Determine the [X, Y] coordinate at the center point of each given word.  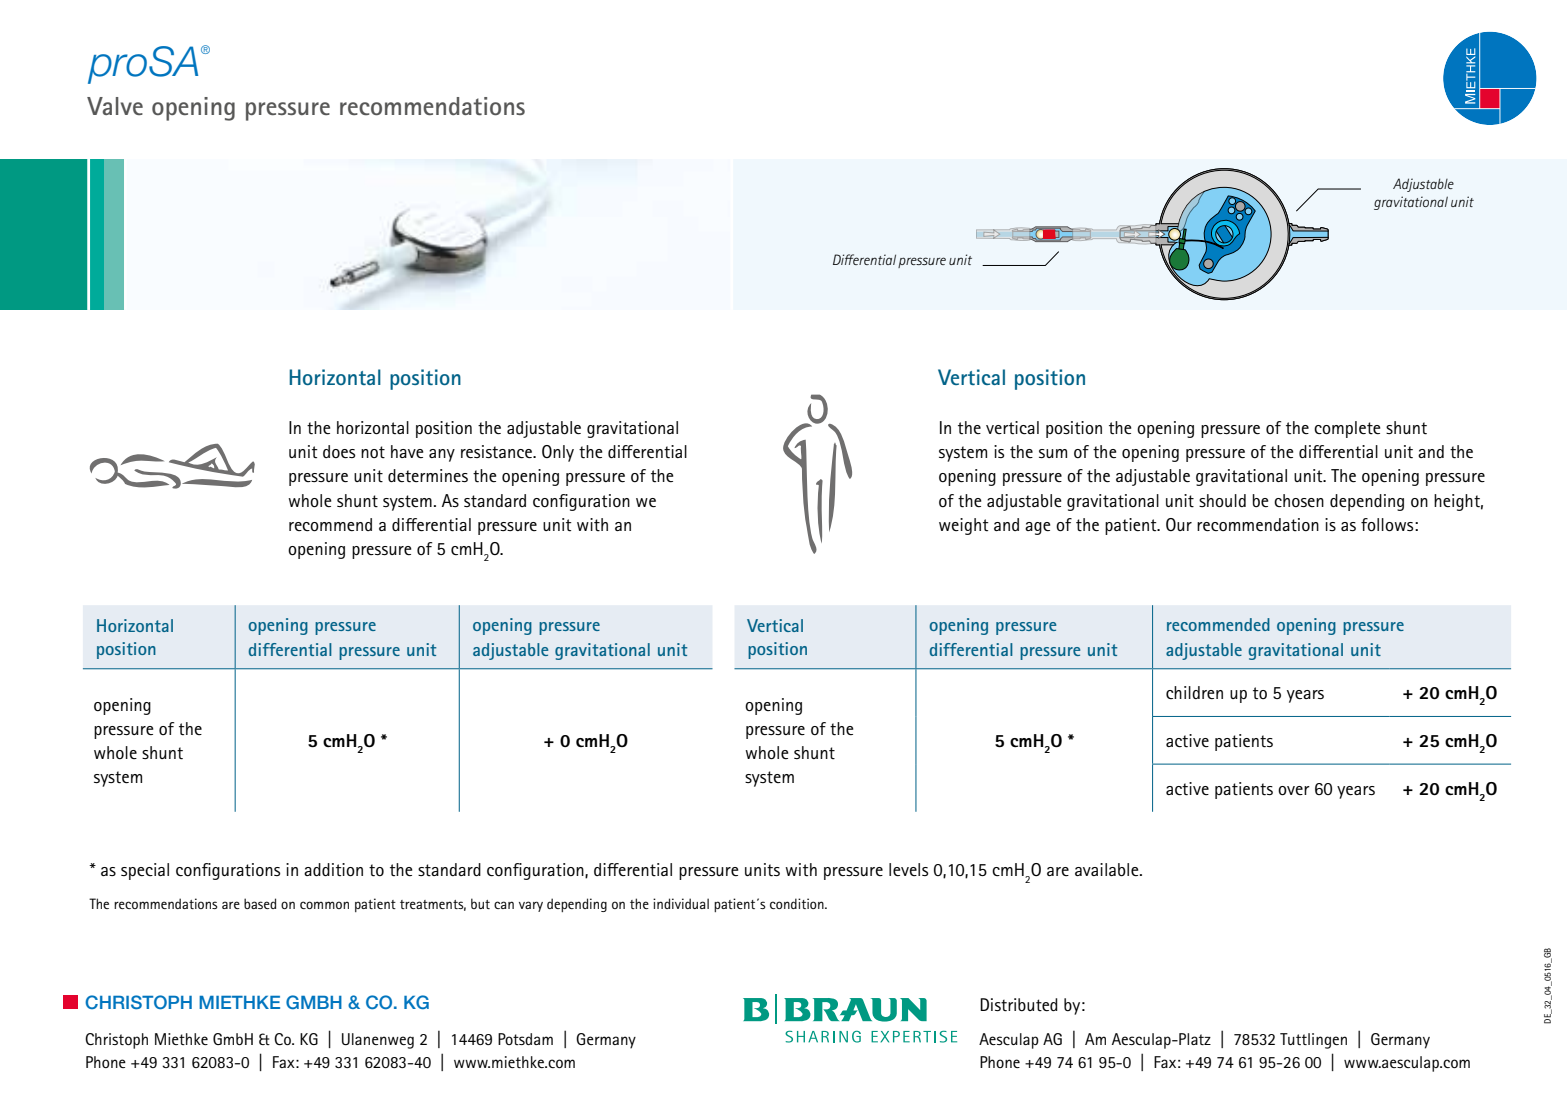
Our [1179, 524]
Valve [115, 106]
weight [964, 526]
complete [1347, 429]
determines [428, 476]
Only [558, 453]
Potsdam [525, 1039]
